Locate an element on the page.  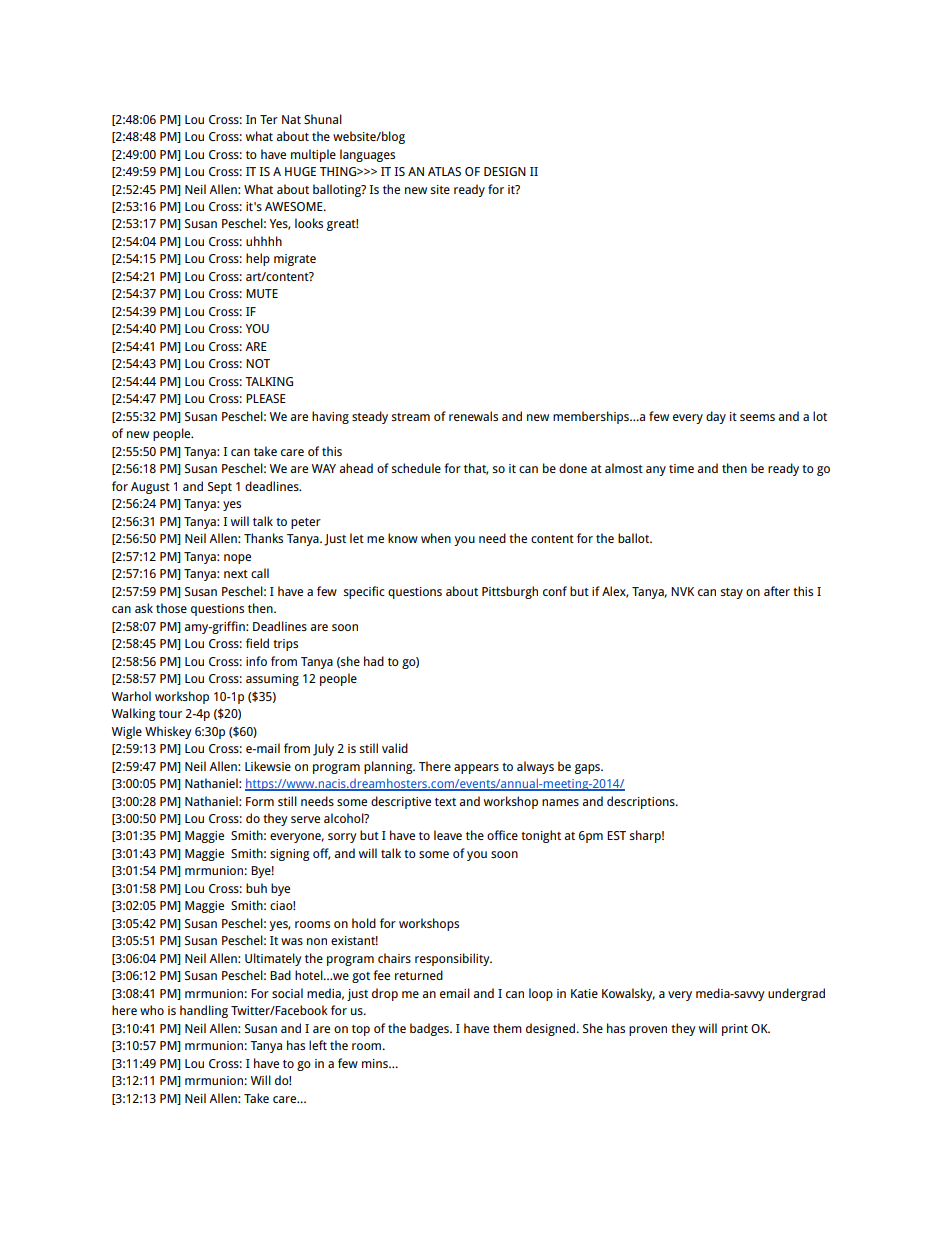
print is located at coordinates (735, 1030).
